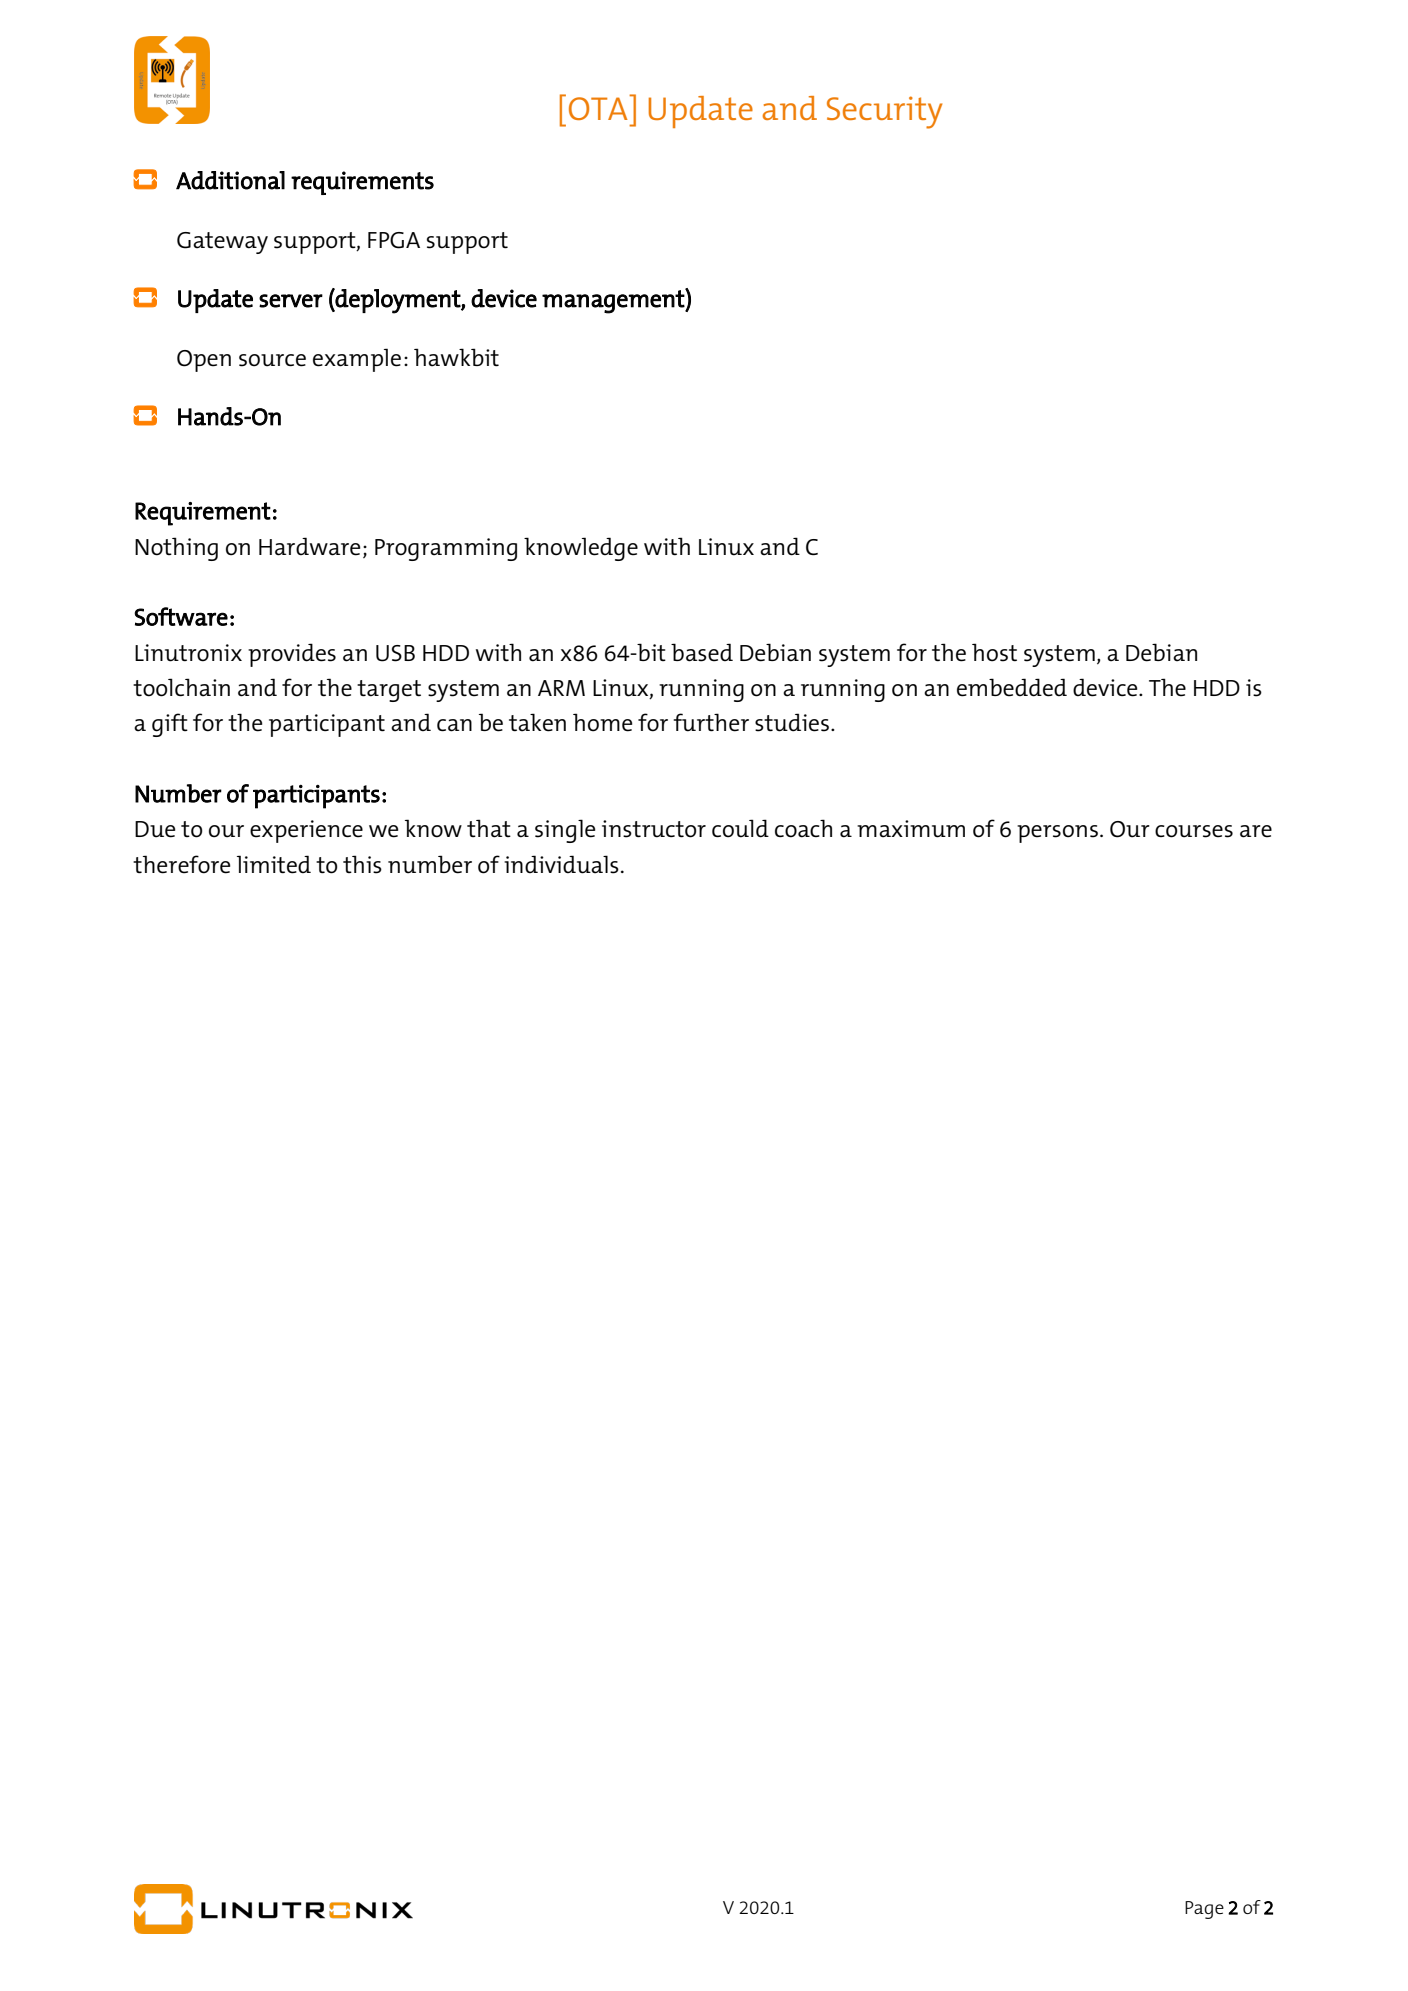 The height and width of the screenshot is (1991, 1408). Describe the element at coordinates (306, 831) in the screenshot. I see `experience` at that location.
